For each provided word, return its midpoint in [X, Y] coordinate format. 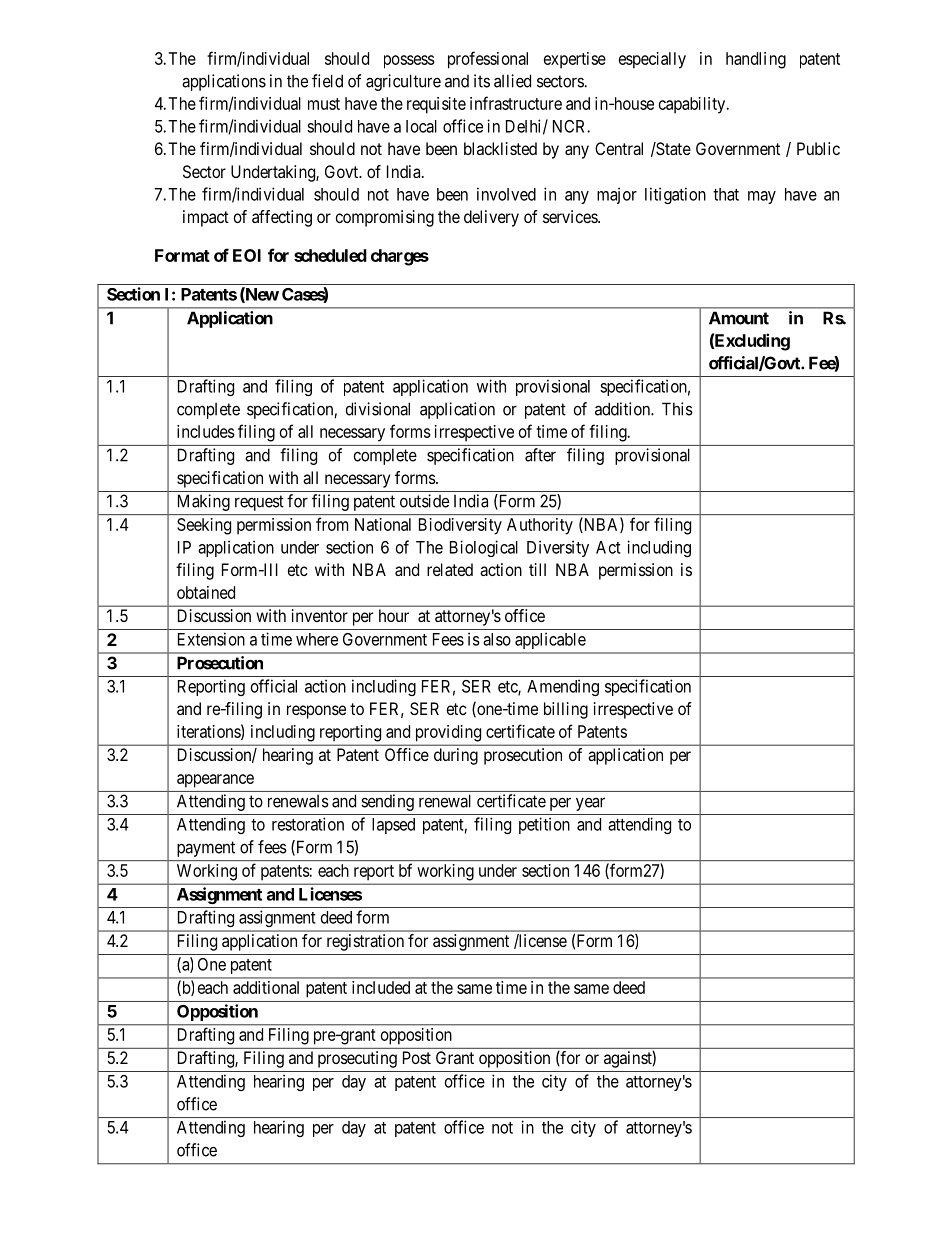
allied [512, 81]
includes [206, 431]
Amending [563, 687]
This [677, 409]
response [316, 712]
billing [566, 710]
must [324, 104]
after [540, 455]
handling [756, 60]
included [381, 987]
